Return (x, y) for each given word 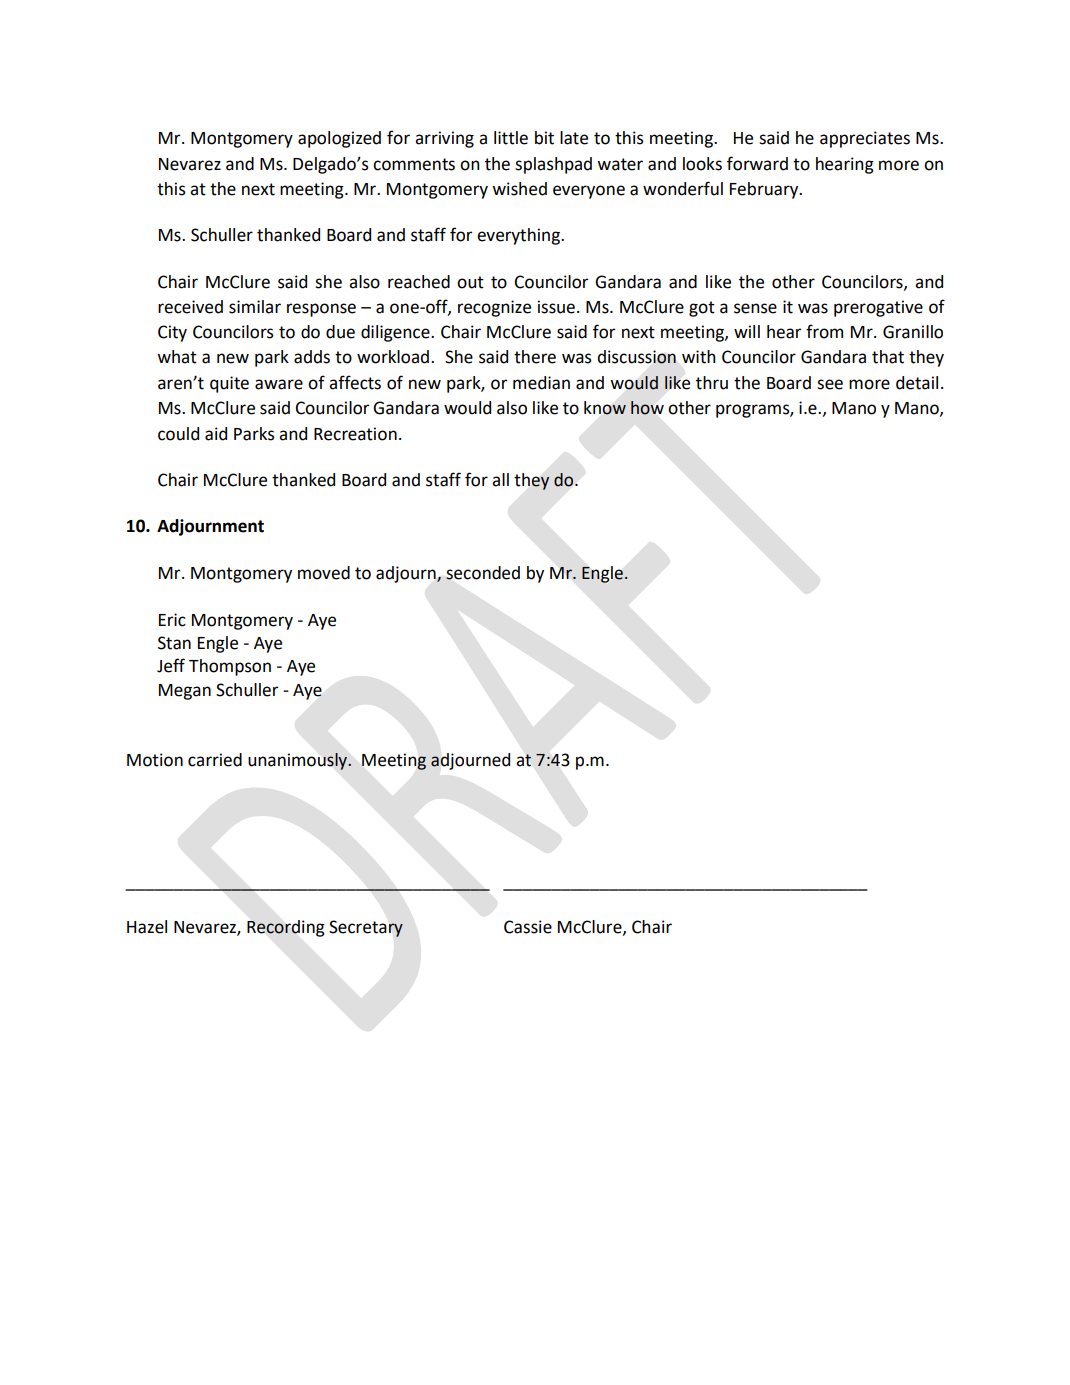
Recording (286, 928)
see (830, 384)
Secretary (366, 928)
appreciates (865, 139)
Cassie (528, 927)
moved (324, 573)
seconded (483, 573)
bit (544, 138)
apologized (339, 139)
